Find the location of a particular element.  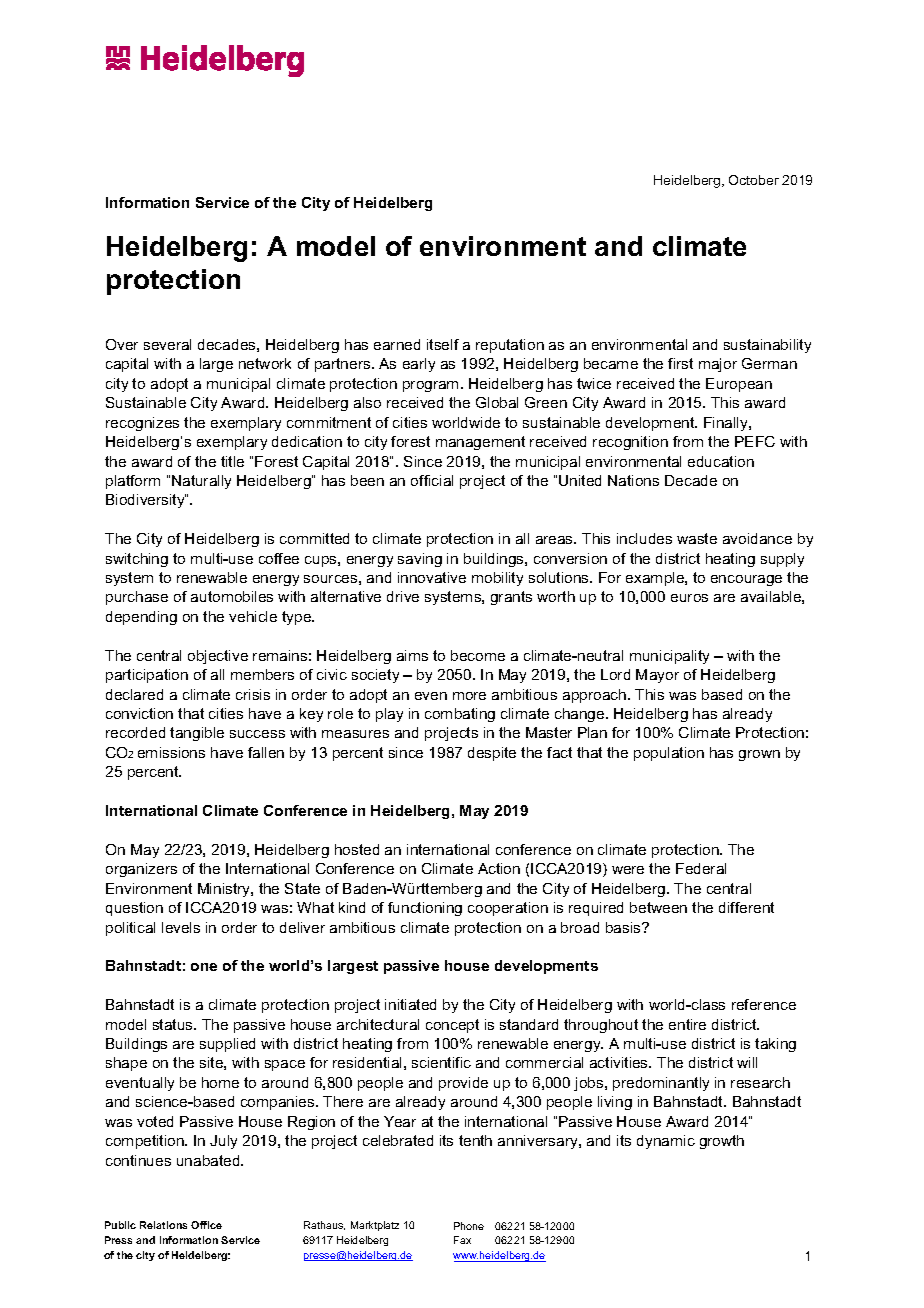

several is located at coordinates (167, 344).
